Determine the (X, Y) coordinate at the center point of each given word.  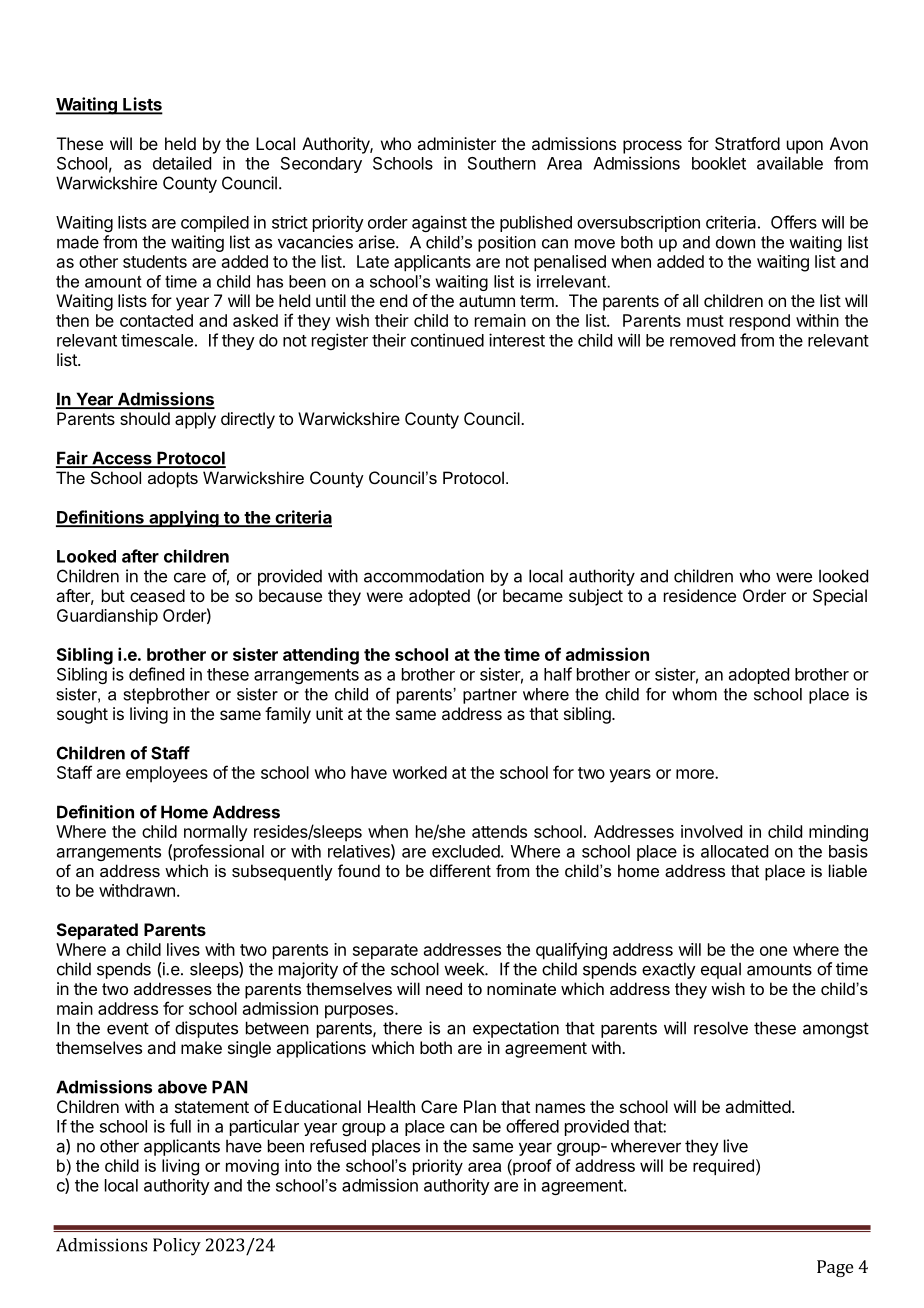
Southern (502, 163)
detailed (182, 163)
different (460, 870)
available (790, 163)
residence (700, 595)
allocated (734, 851)
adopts (173, 479)
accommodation (424, 576)
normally (216, 833)
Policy (177, 1247)
